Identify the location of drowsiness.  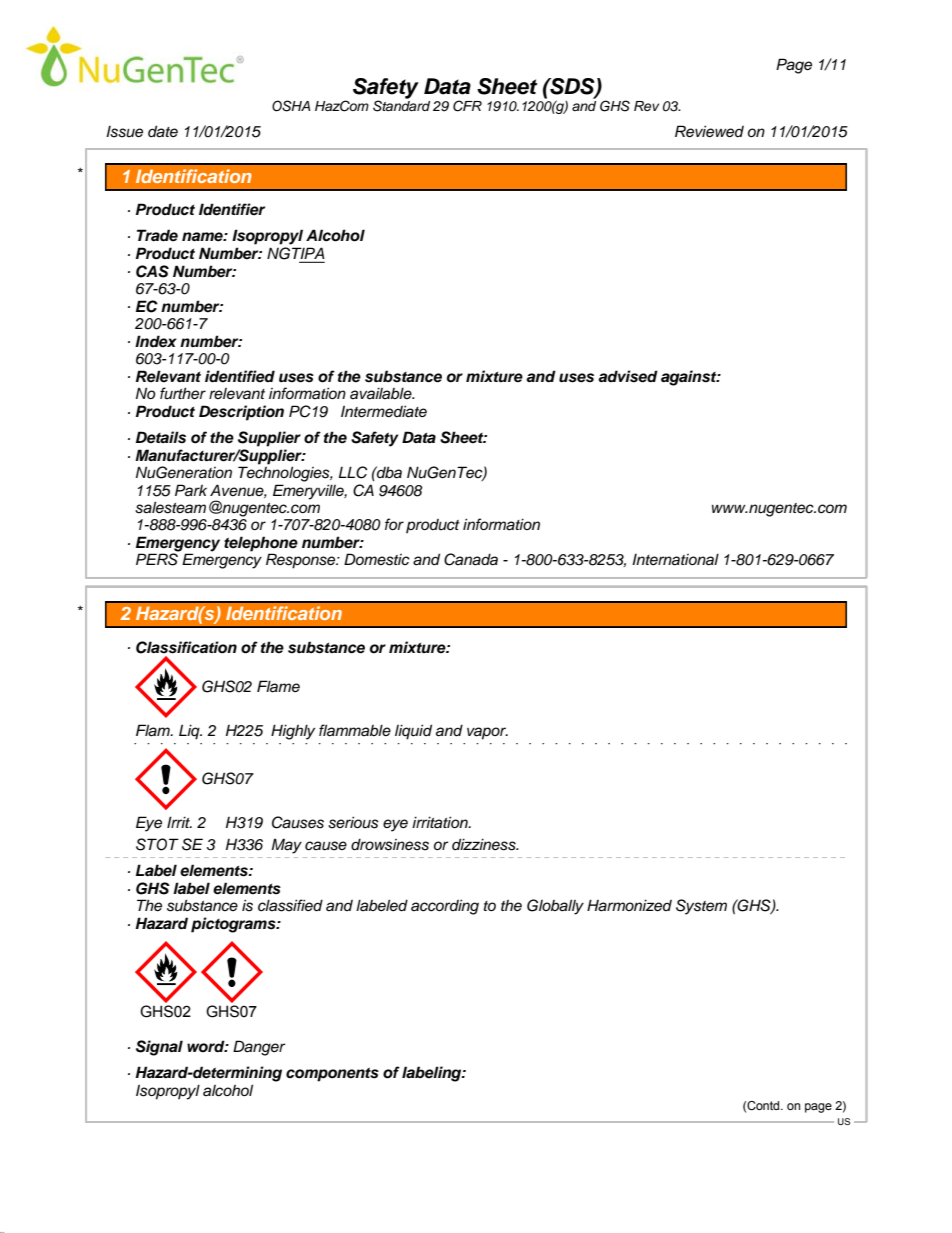
(390, 844).
